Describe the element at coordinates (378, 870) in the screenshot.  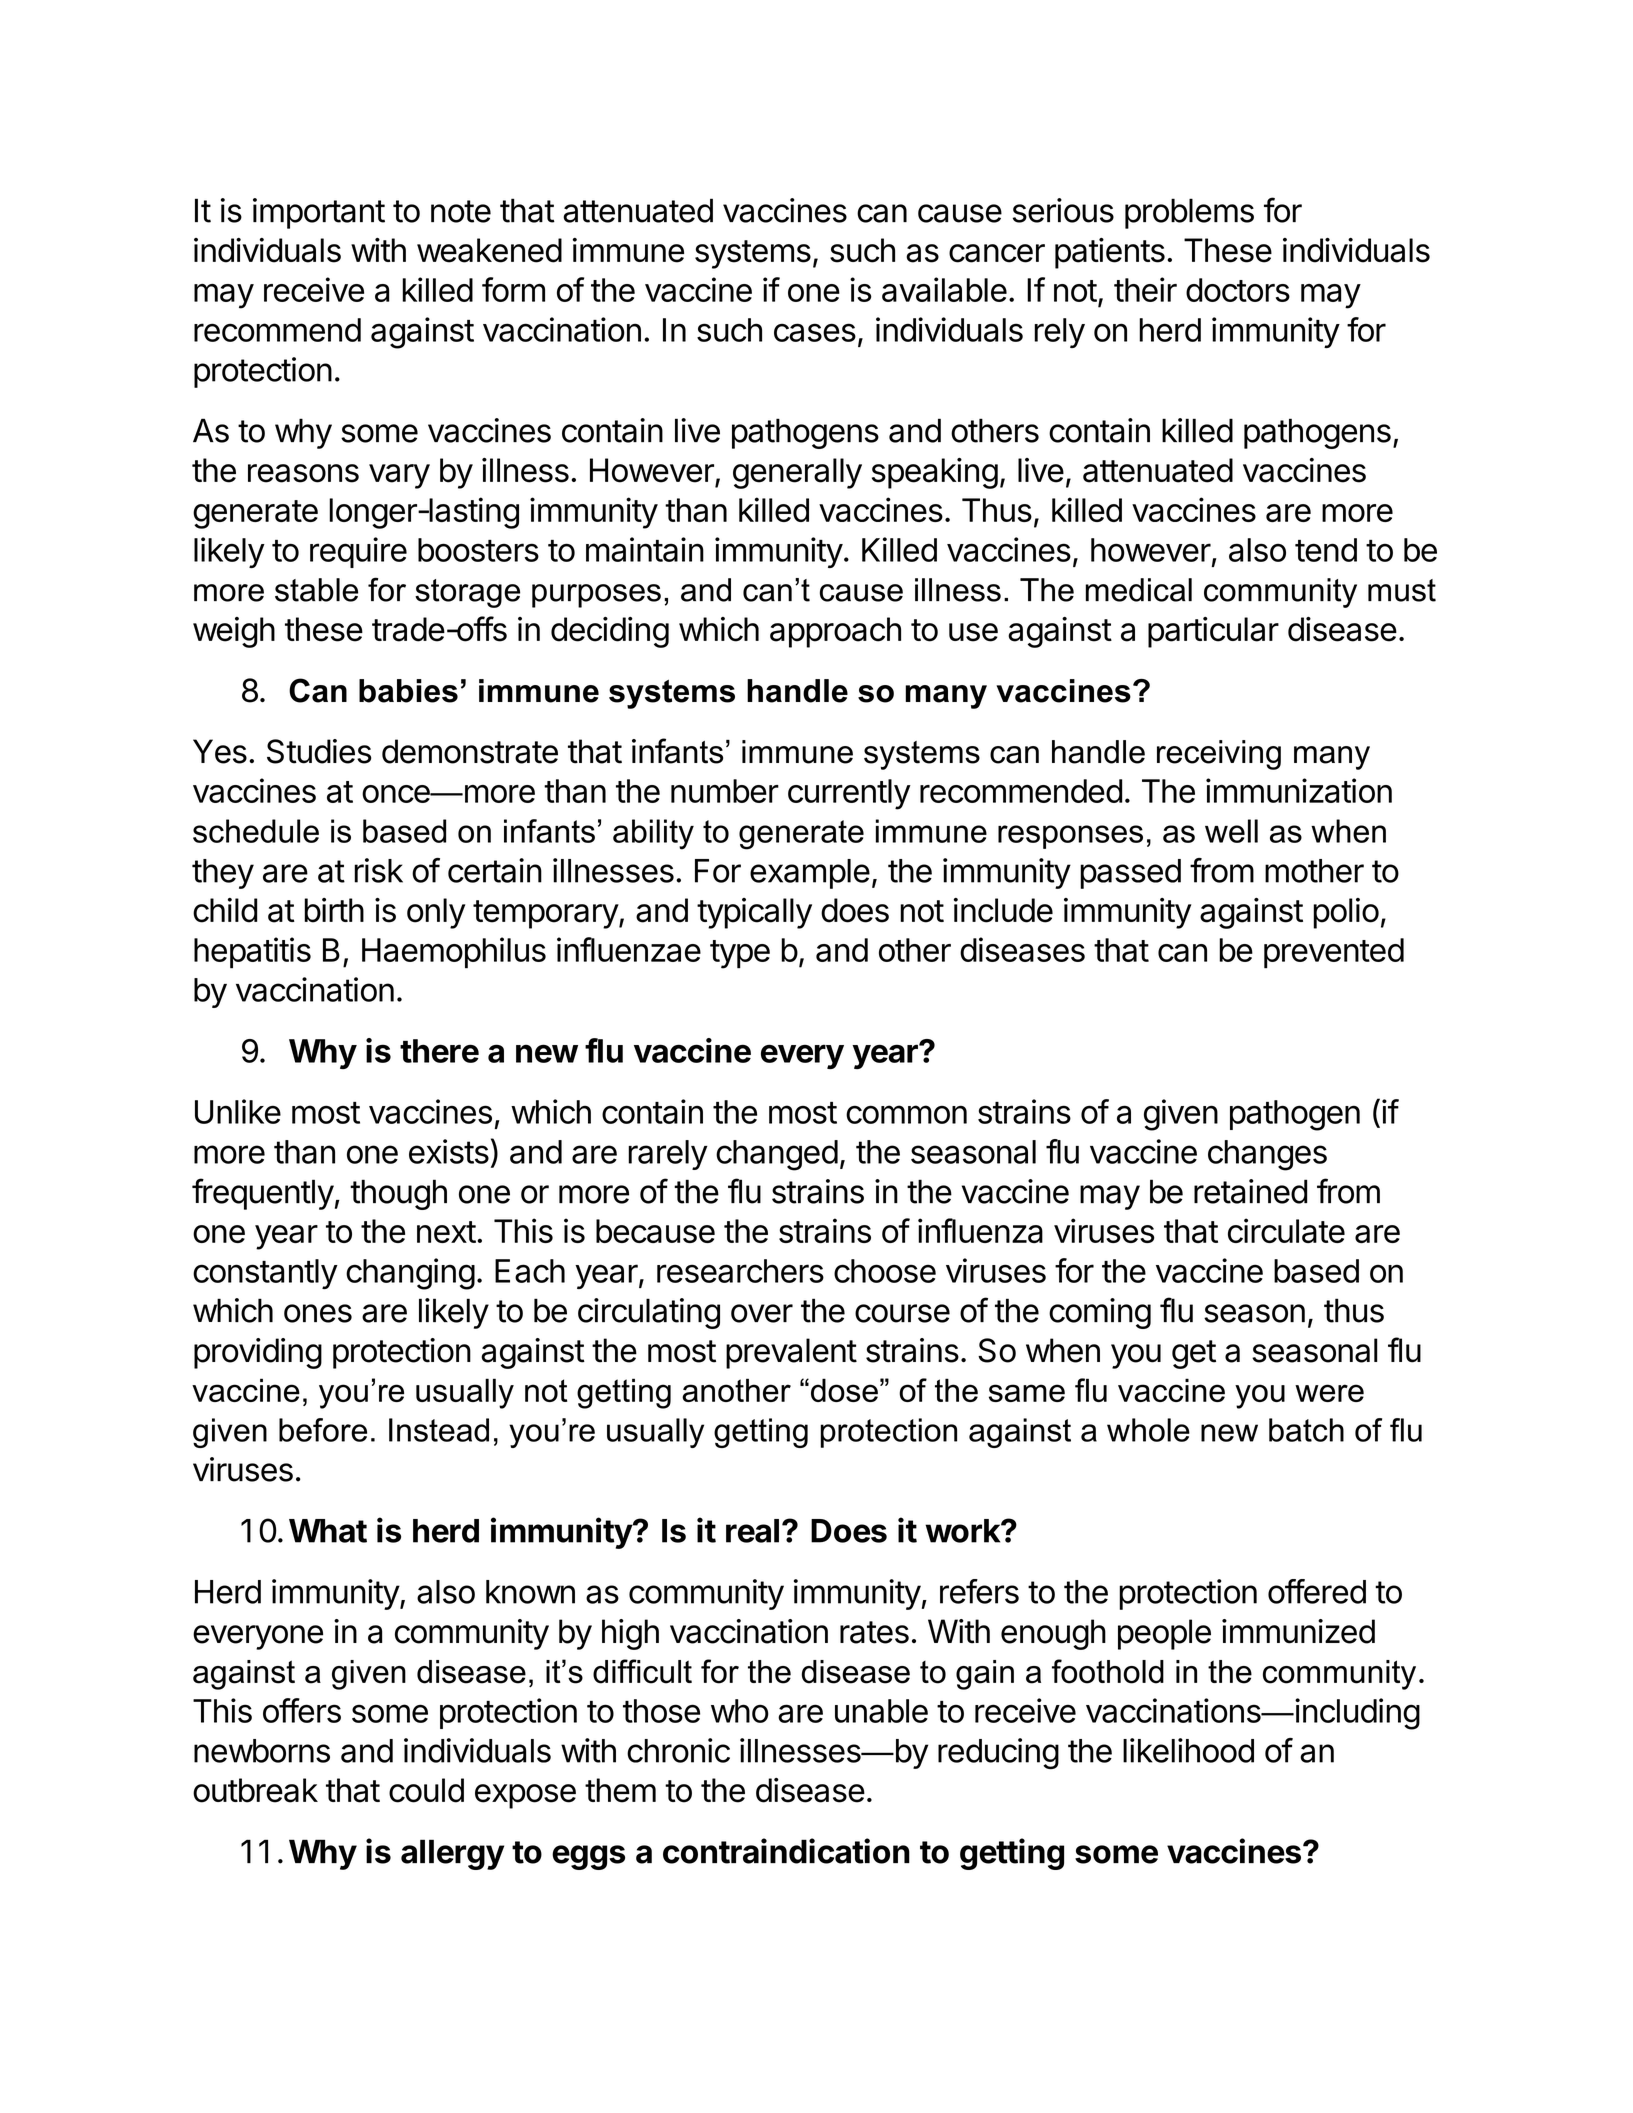
I see `risk` at that location.
